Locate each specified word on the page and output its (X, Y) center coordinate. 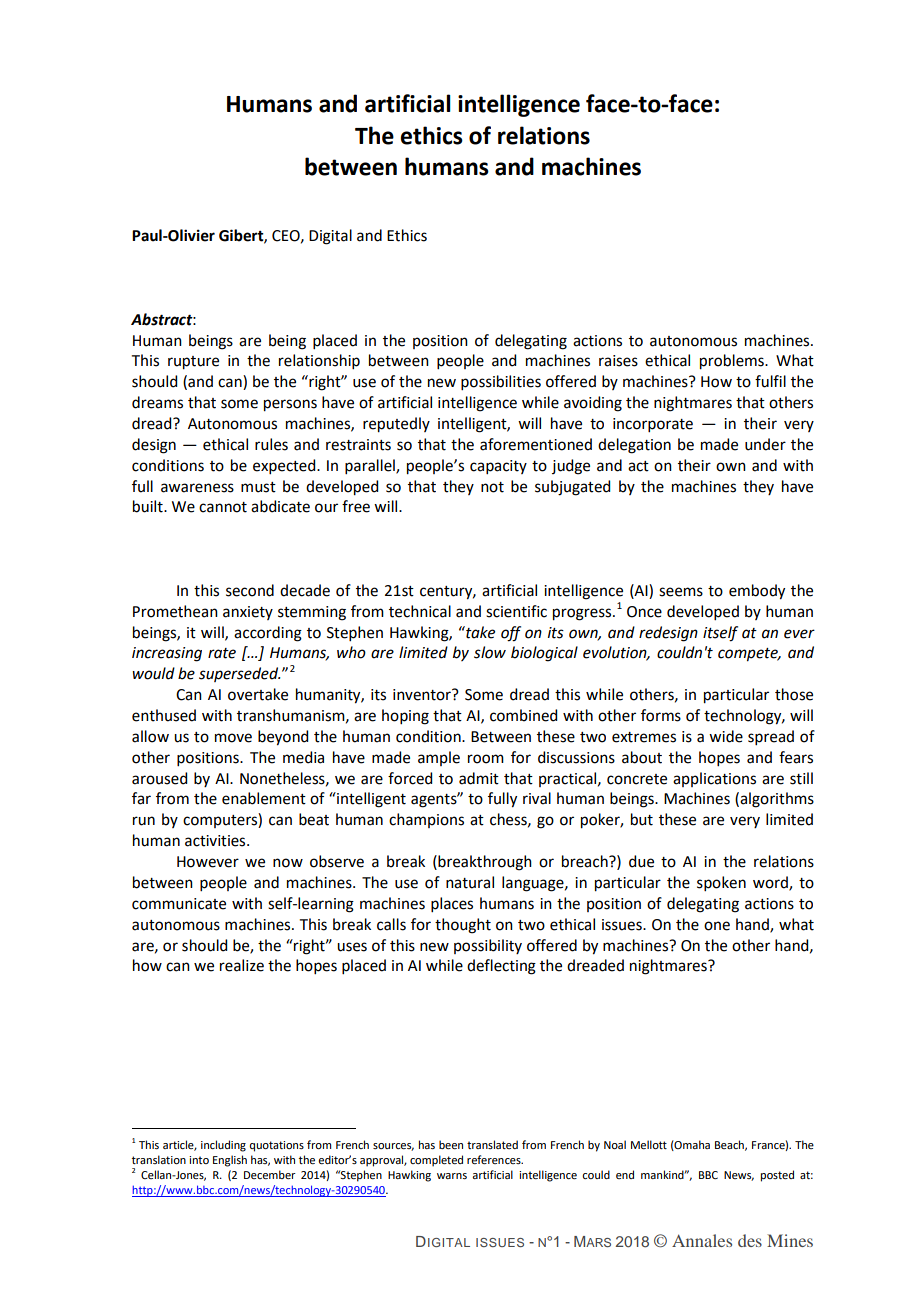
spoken (721, 883)
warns (452, 1176)
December (270, 1174)
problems (733, 362)
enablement (264, 798)
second (250, 590)
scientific (516, 611)
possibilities (501, 382)
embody (757, 592)
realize (242, 965)
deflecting (501, 967)
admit (479, 778)
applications (714, 779)
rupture (193, 363)
